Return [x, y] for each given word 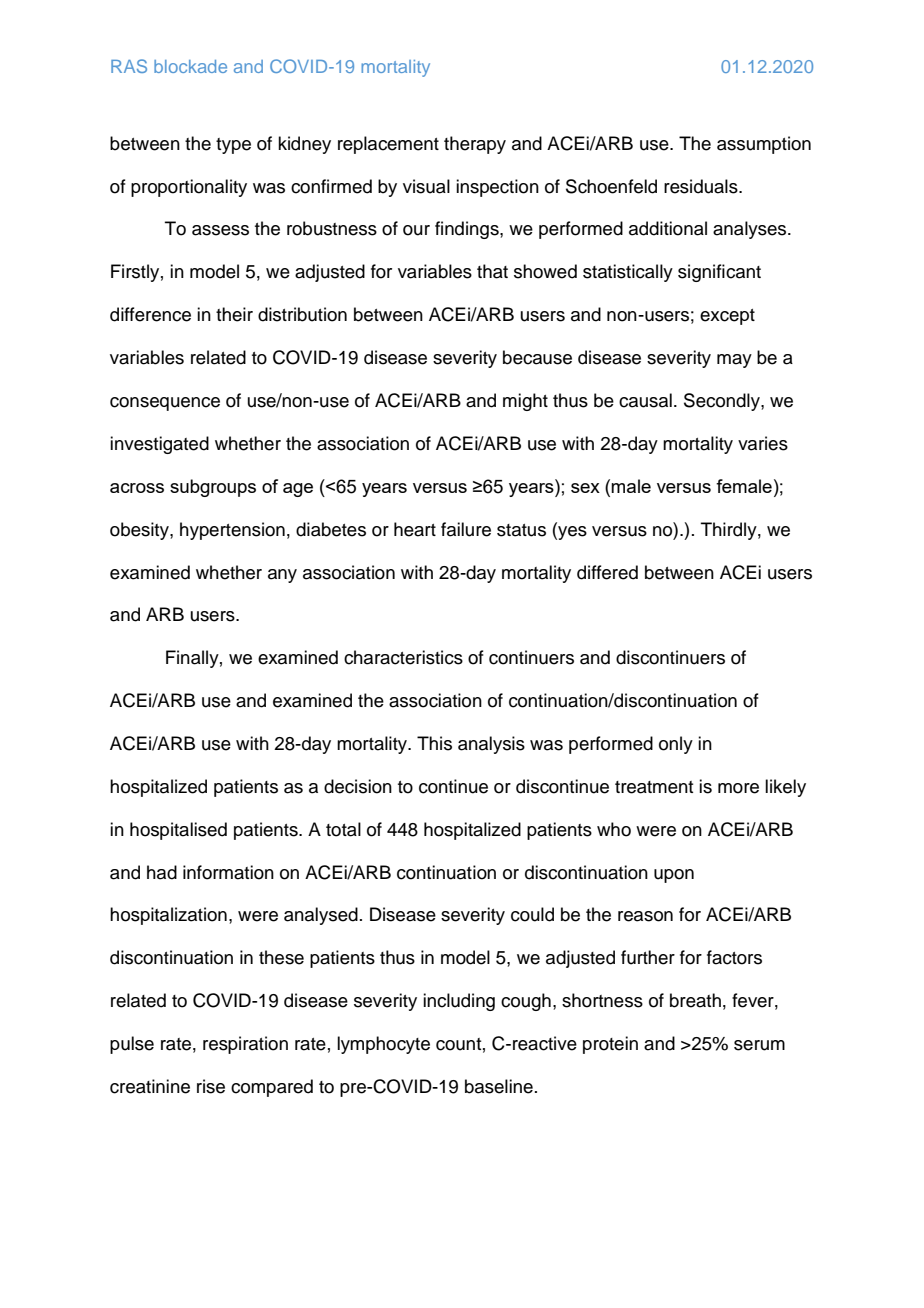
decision [358, 786]
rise [211, 1086]
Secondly [723, 402]
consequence [165, 404]
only [676, 745]
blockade [190, 66]
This [434, 743]
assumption [764, 145]
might [525, 402]
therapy [475, 145]
